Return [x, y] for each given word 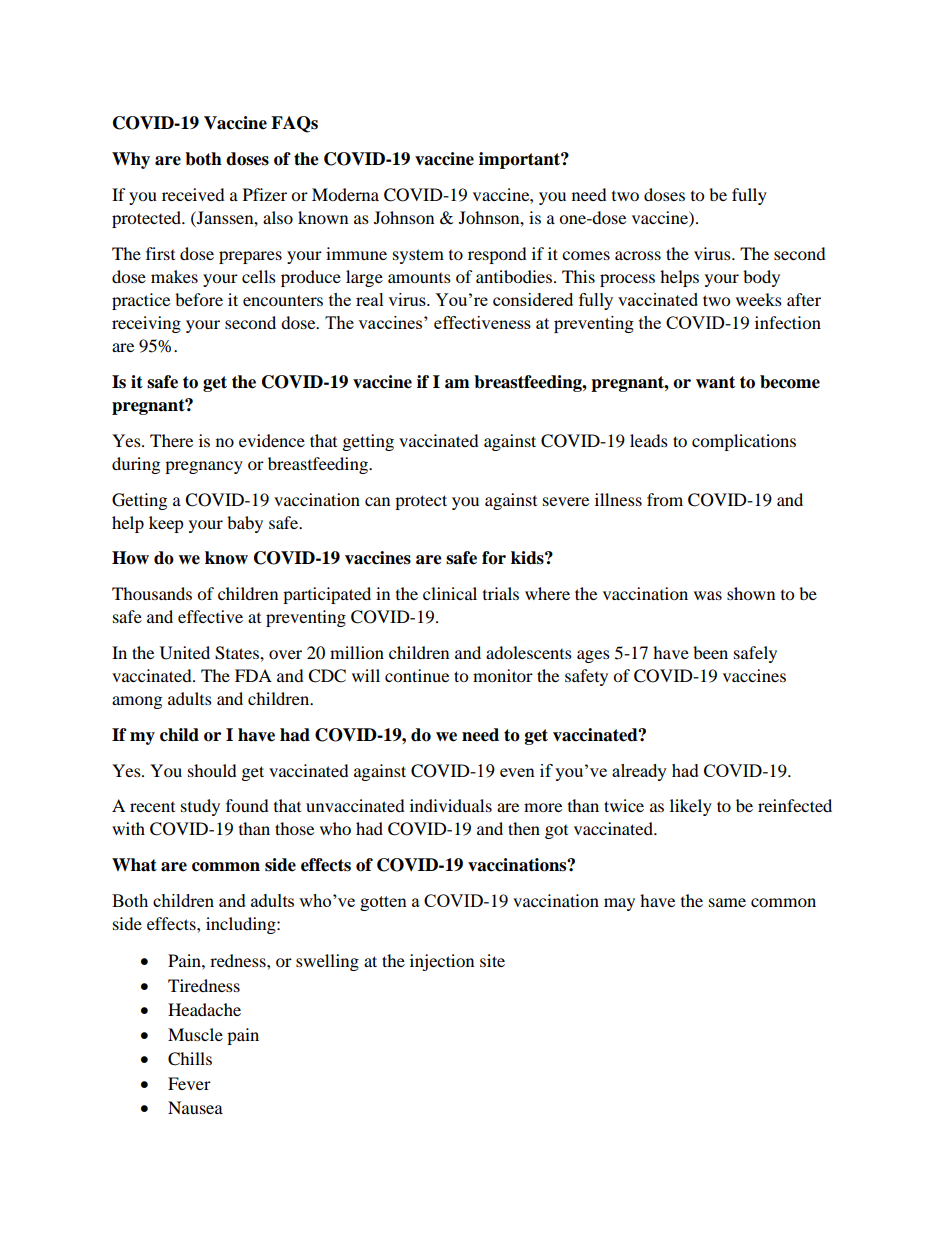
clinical [450, 593]
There [171, 440]
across [638, 255]
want [715, 382]
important [520, 160]
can [377, 501]
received [193, 194]
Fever [189, 1083]
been [710, 652]
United [185, 653]
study [200, 807]
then [524, 828]
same [727, 902]
